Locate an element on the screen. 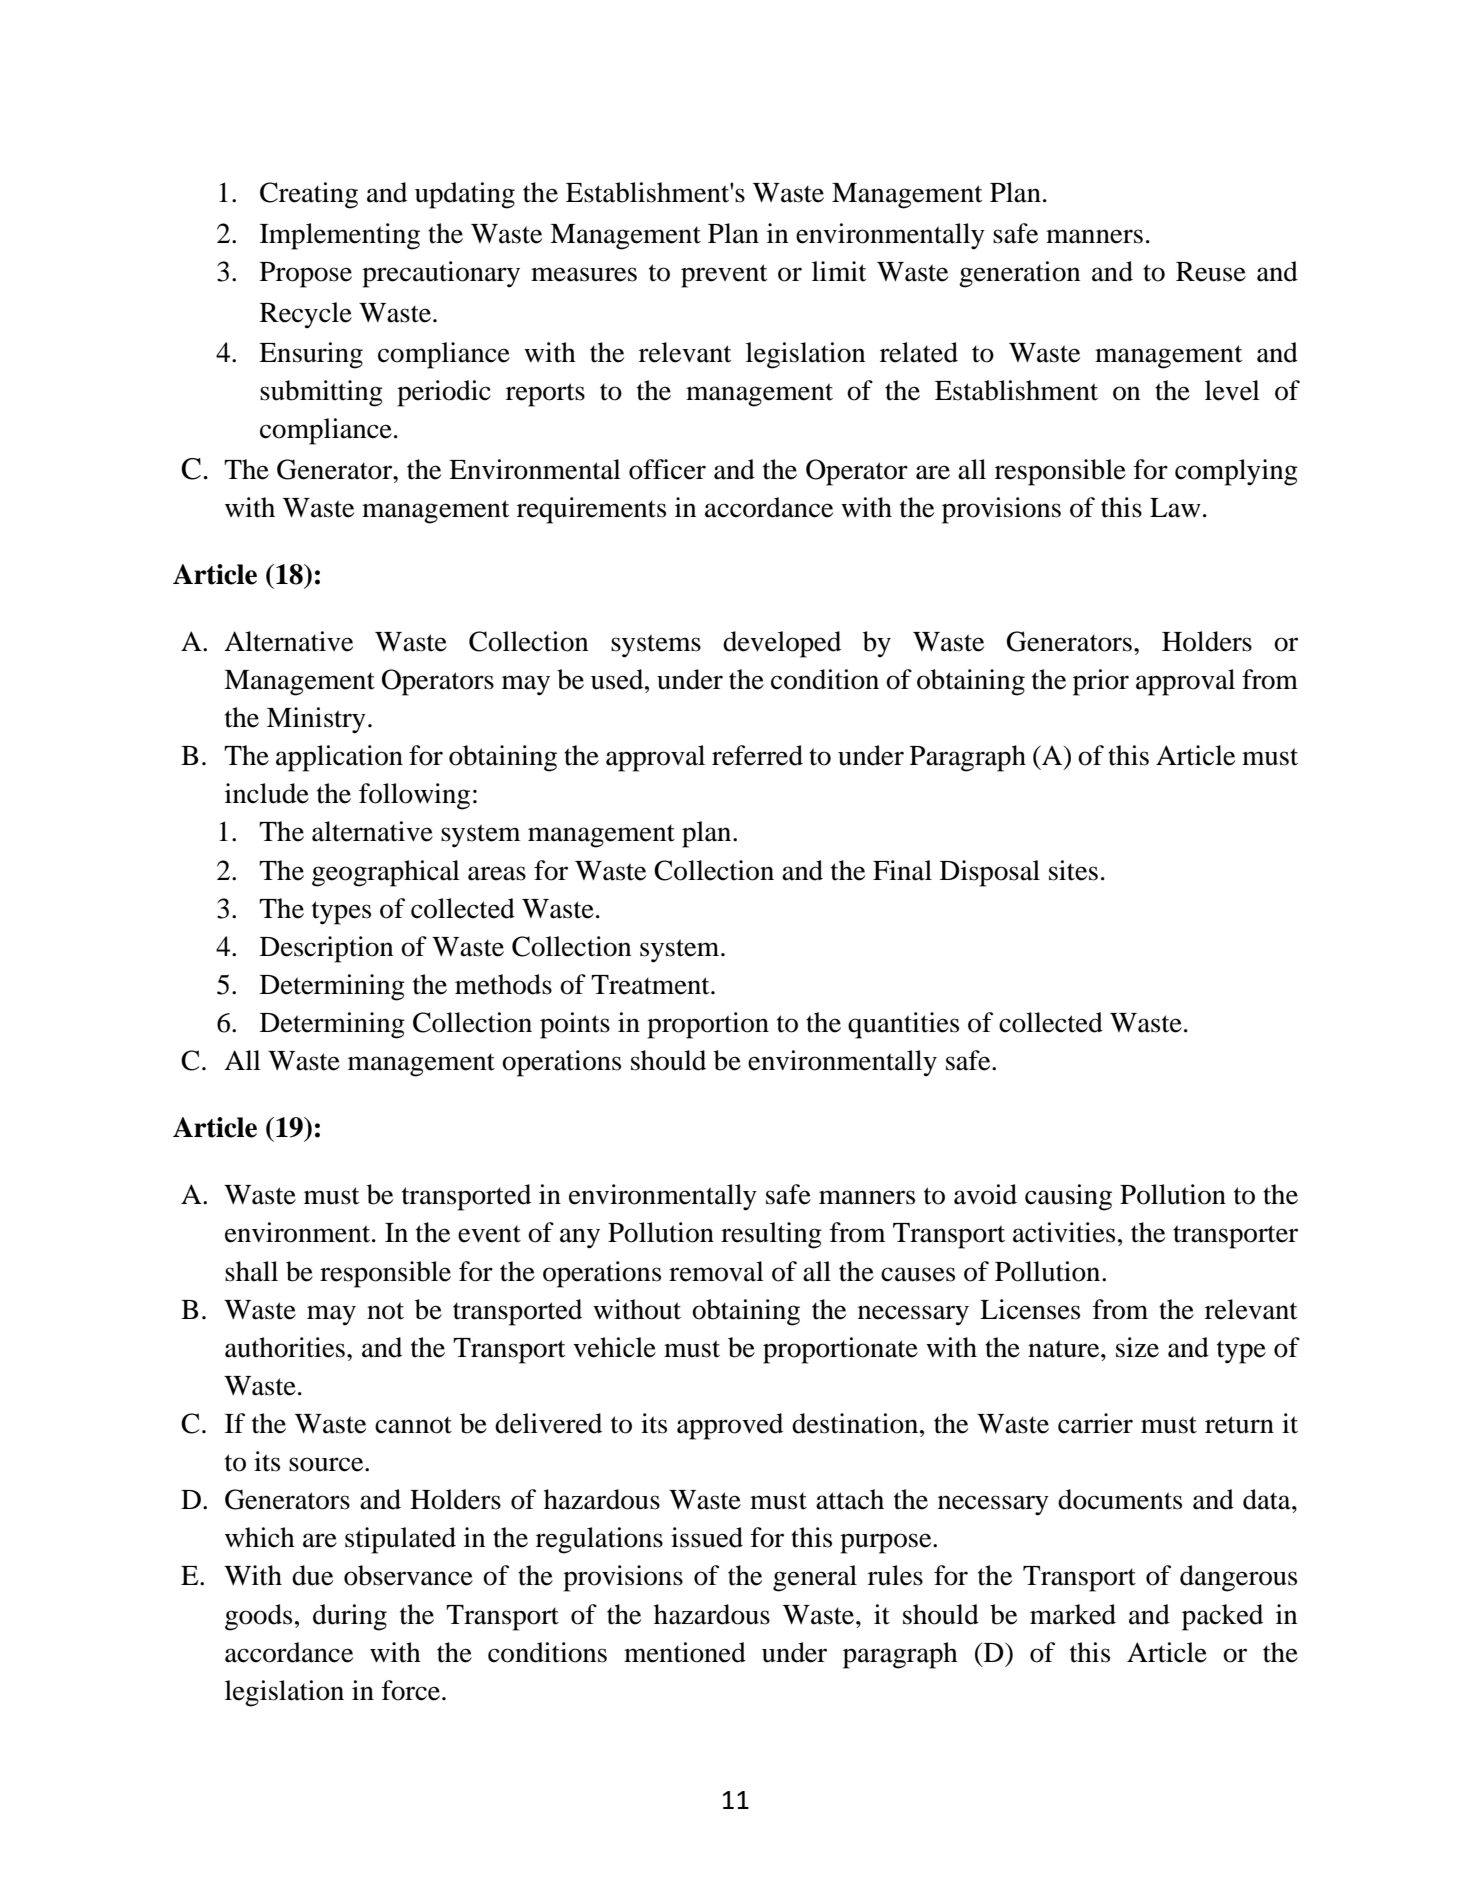  during is located at coordinates (350, 1617).
